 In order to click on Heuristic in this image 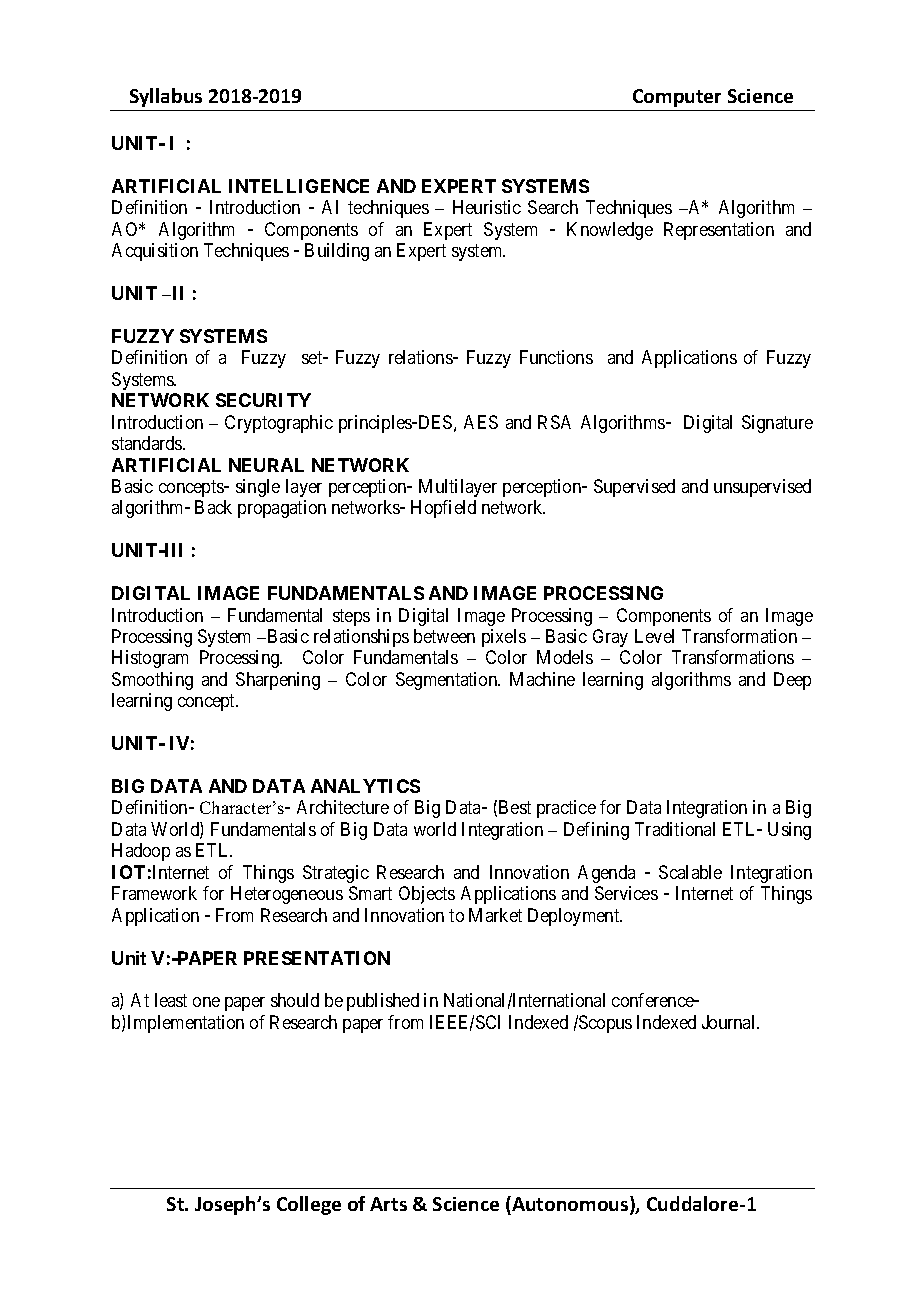, I will do `click(487, 207)`.
